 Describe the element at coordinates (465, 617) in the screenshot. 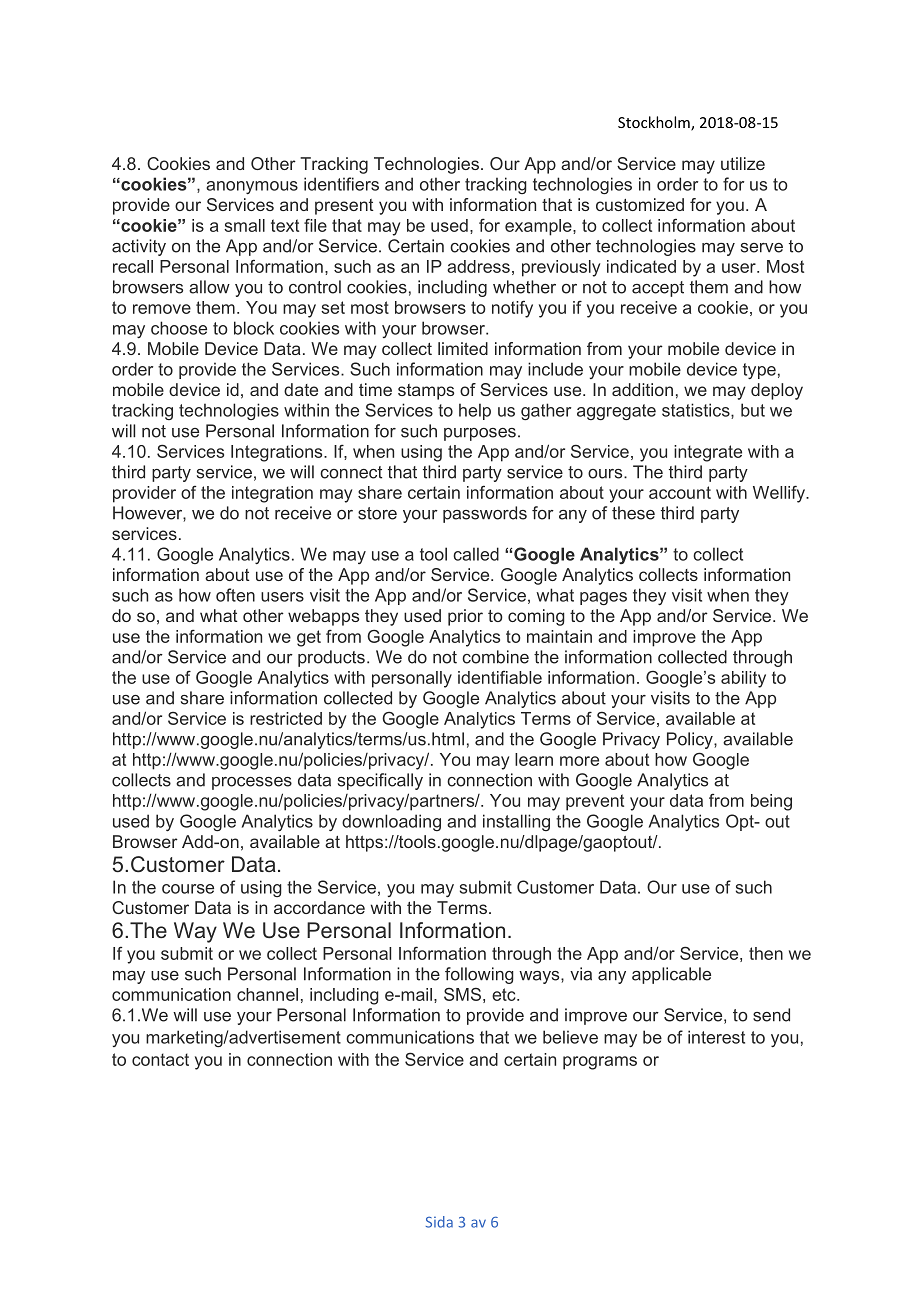

I see `prior` at that location.
